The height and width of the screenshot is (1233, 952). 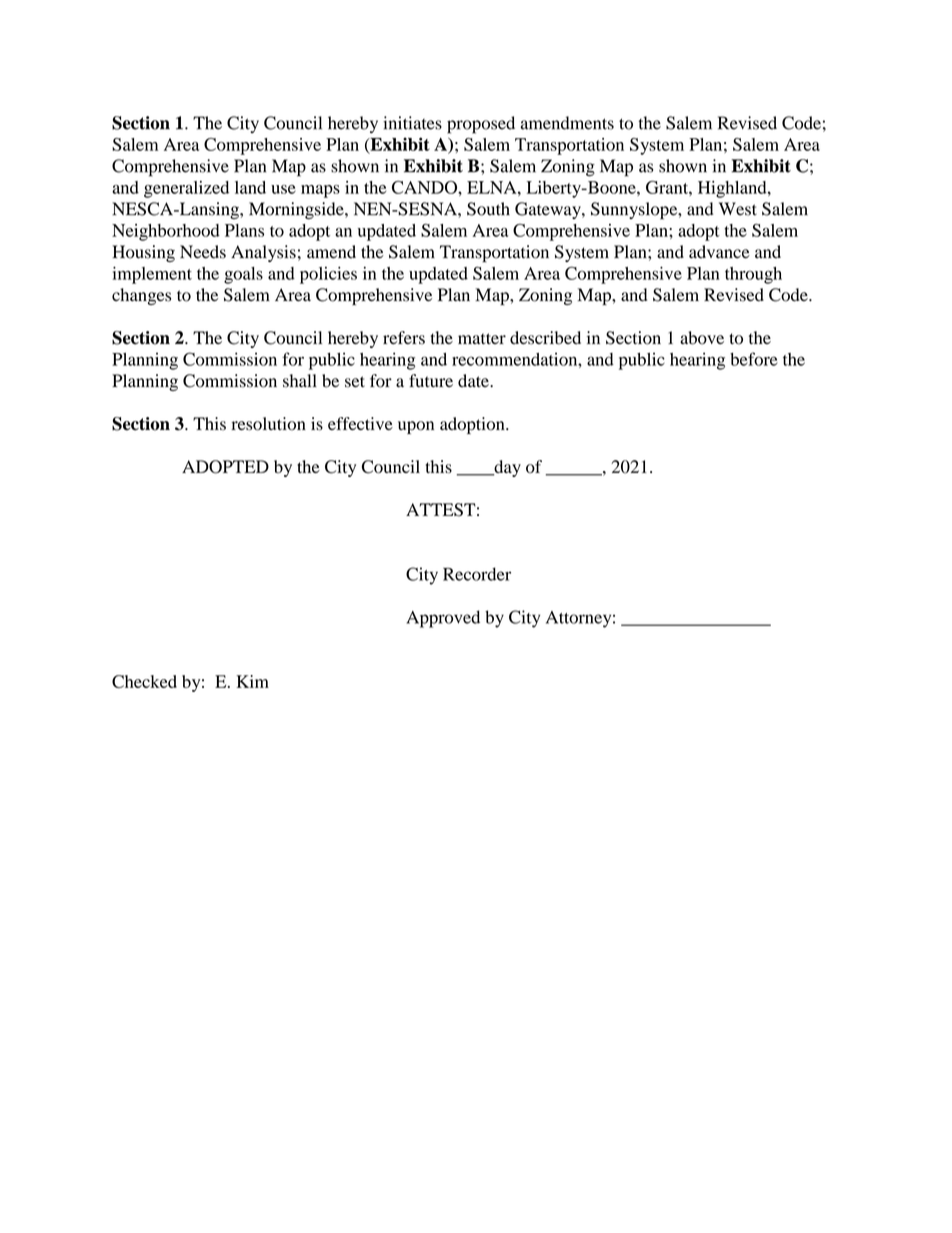 What do you see at coordinates (252, 681) in the screenshot?
I see `Kim` at bounding box center [252, 681].
